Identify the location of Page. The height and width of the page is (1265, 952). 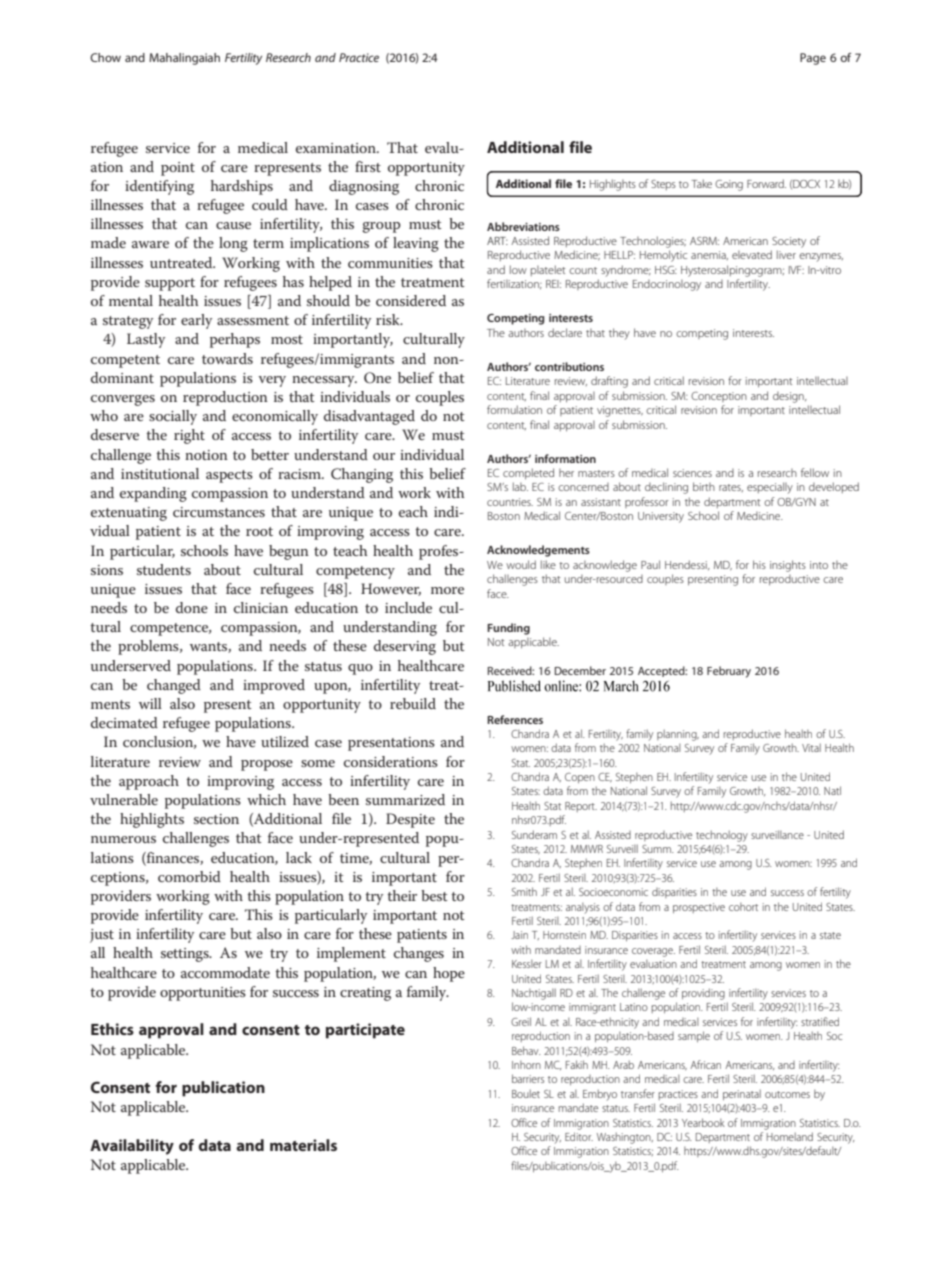
(813, 59).
